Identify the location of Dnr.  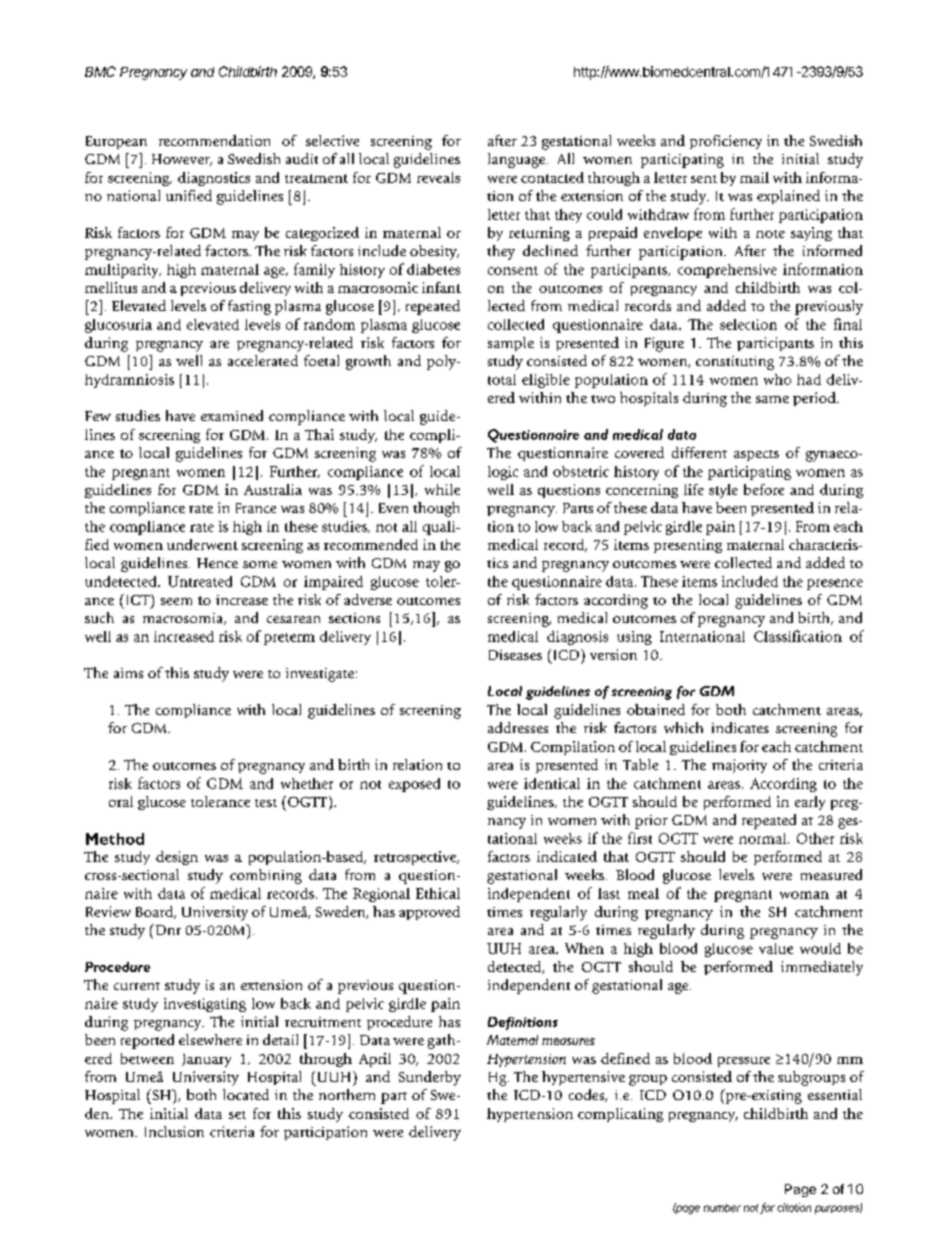
(167, 929).
